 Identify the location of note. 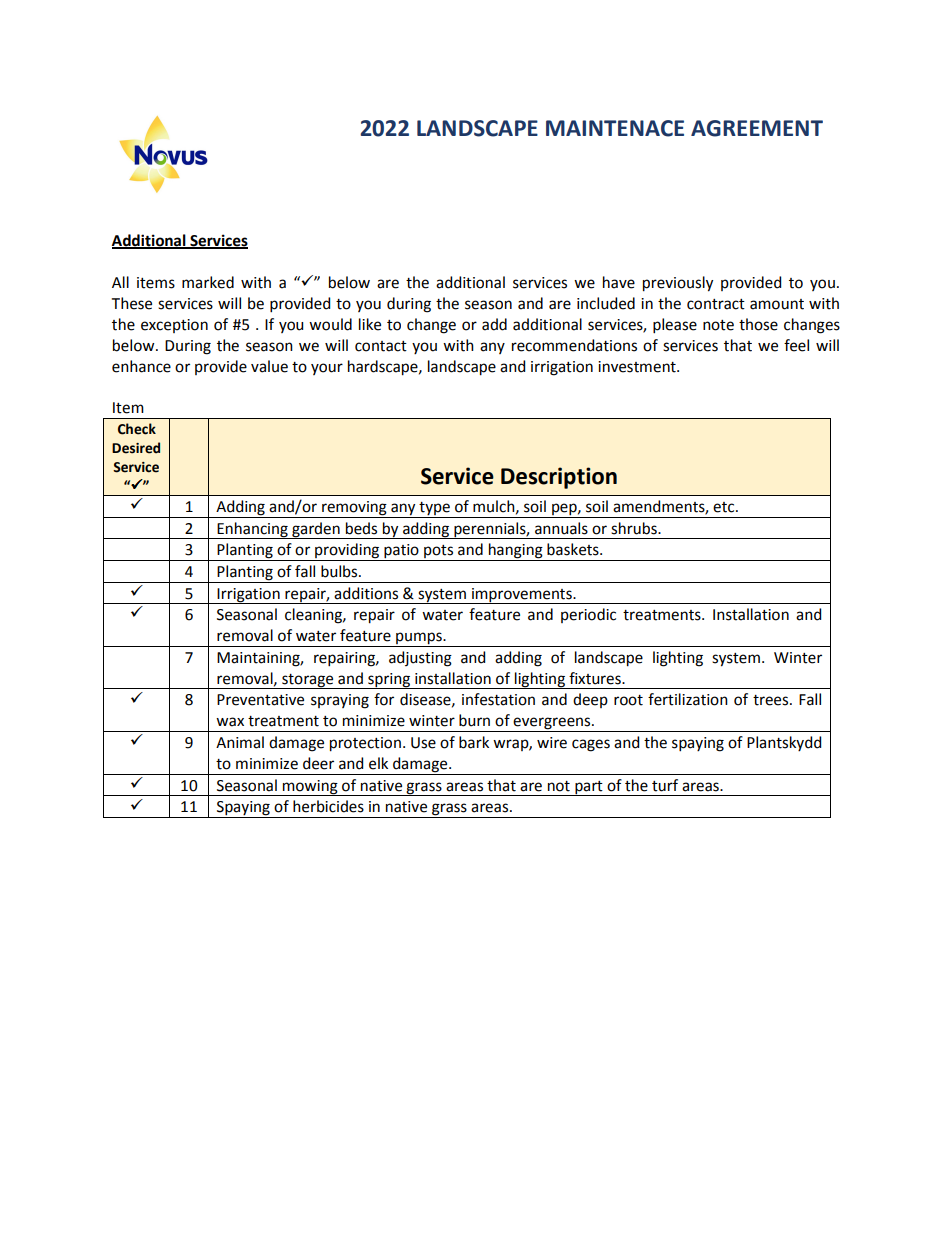
(718, 325).
